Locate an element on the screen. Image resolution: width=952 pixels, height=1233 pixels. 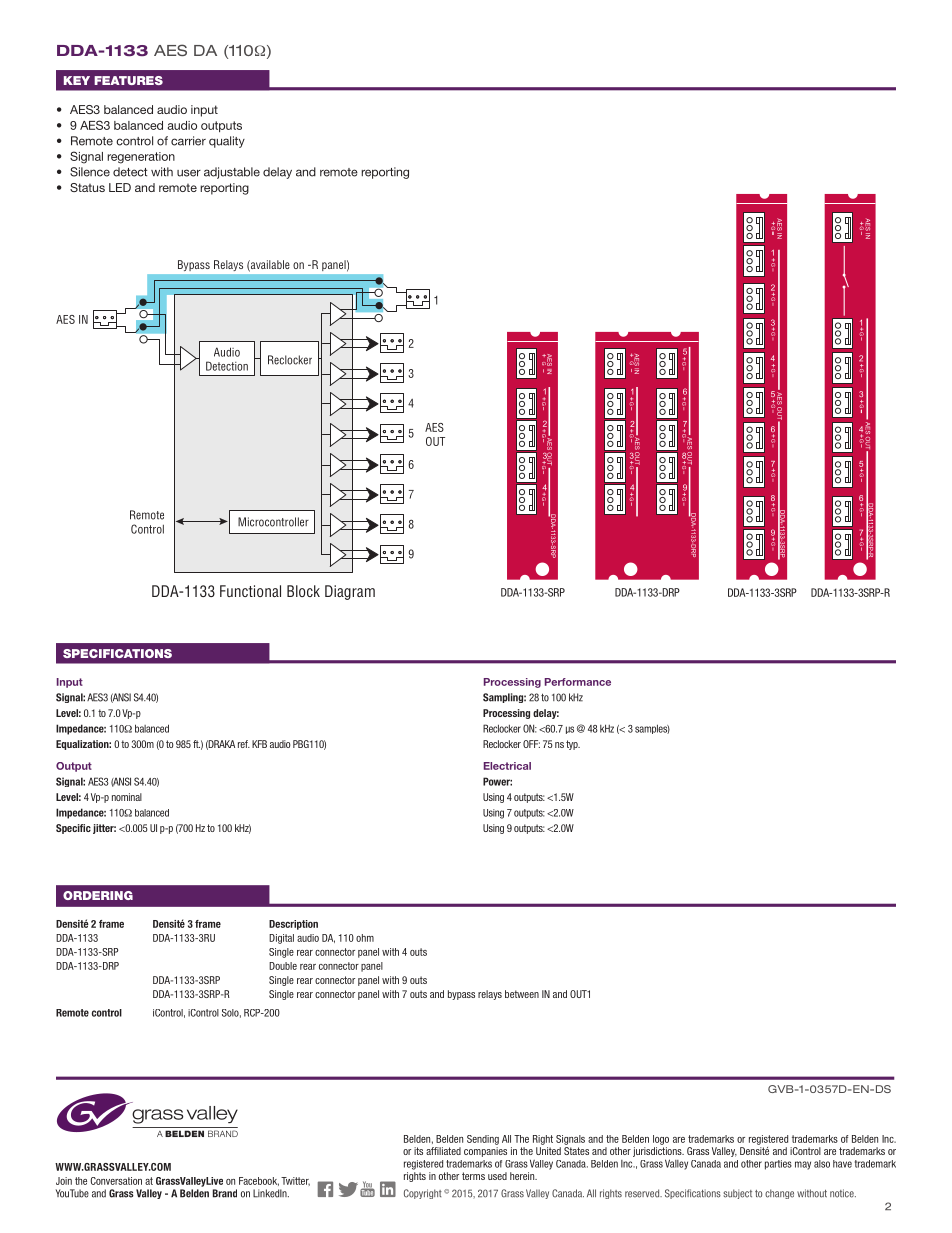
ohm is located at coordinates (365, 938).
